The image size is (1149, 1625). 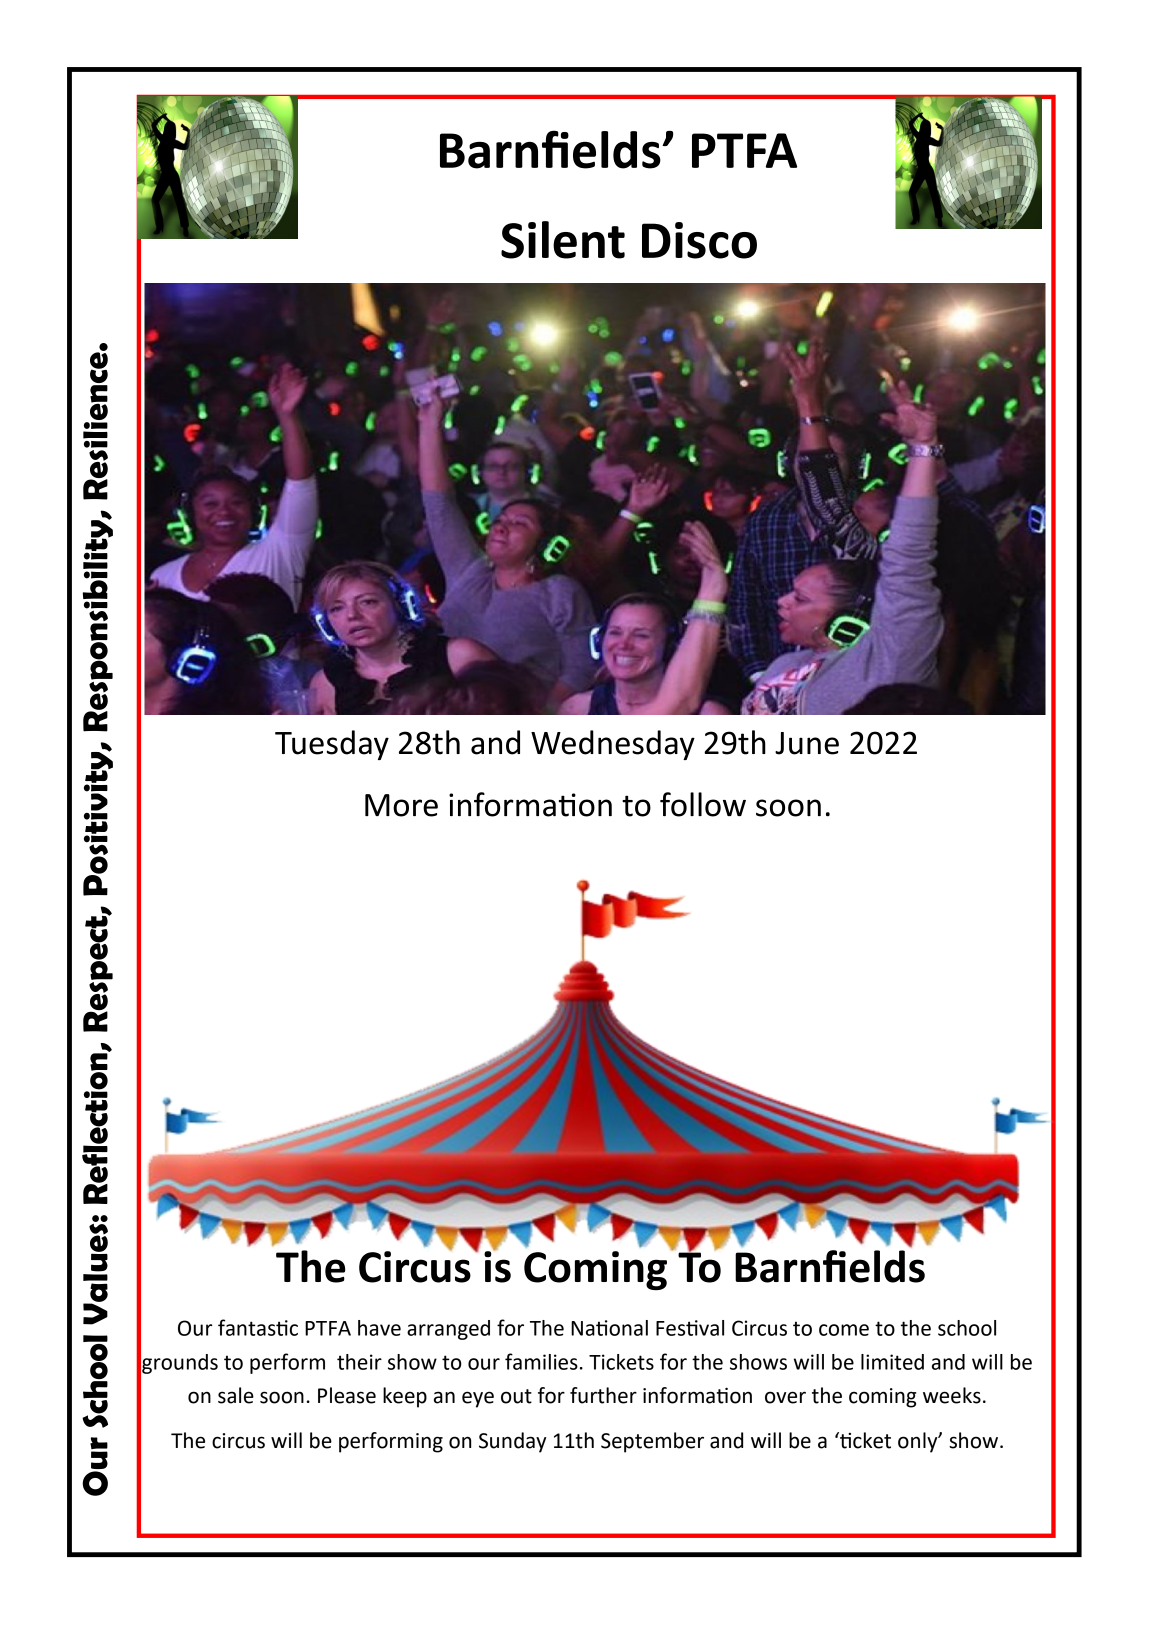 What do you see at coordinates (609, 1328) in the screenshot?
I see `National` at bounding box center [609, 1328].
